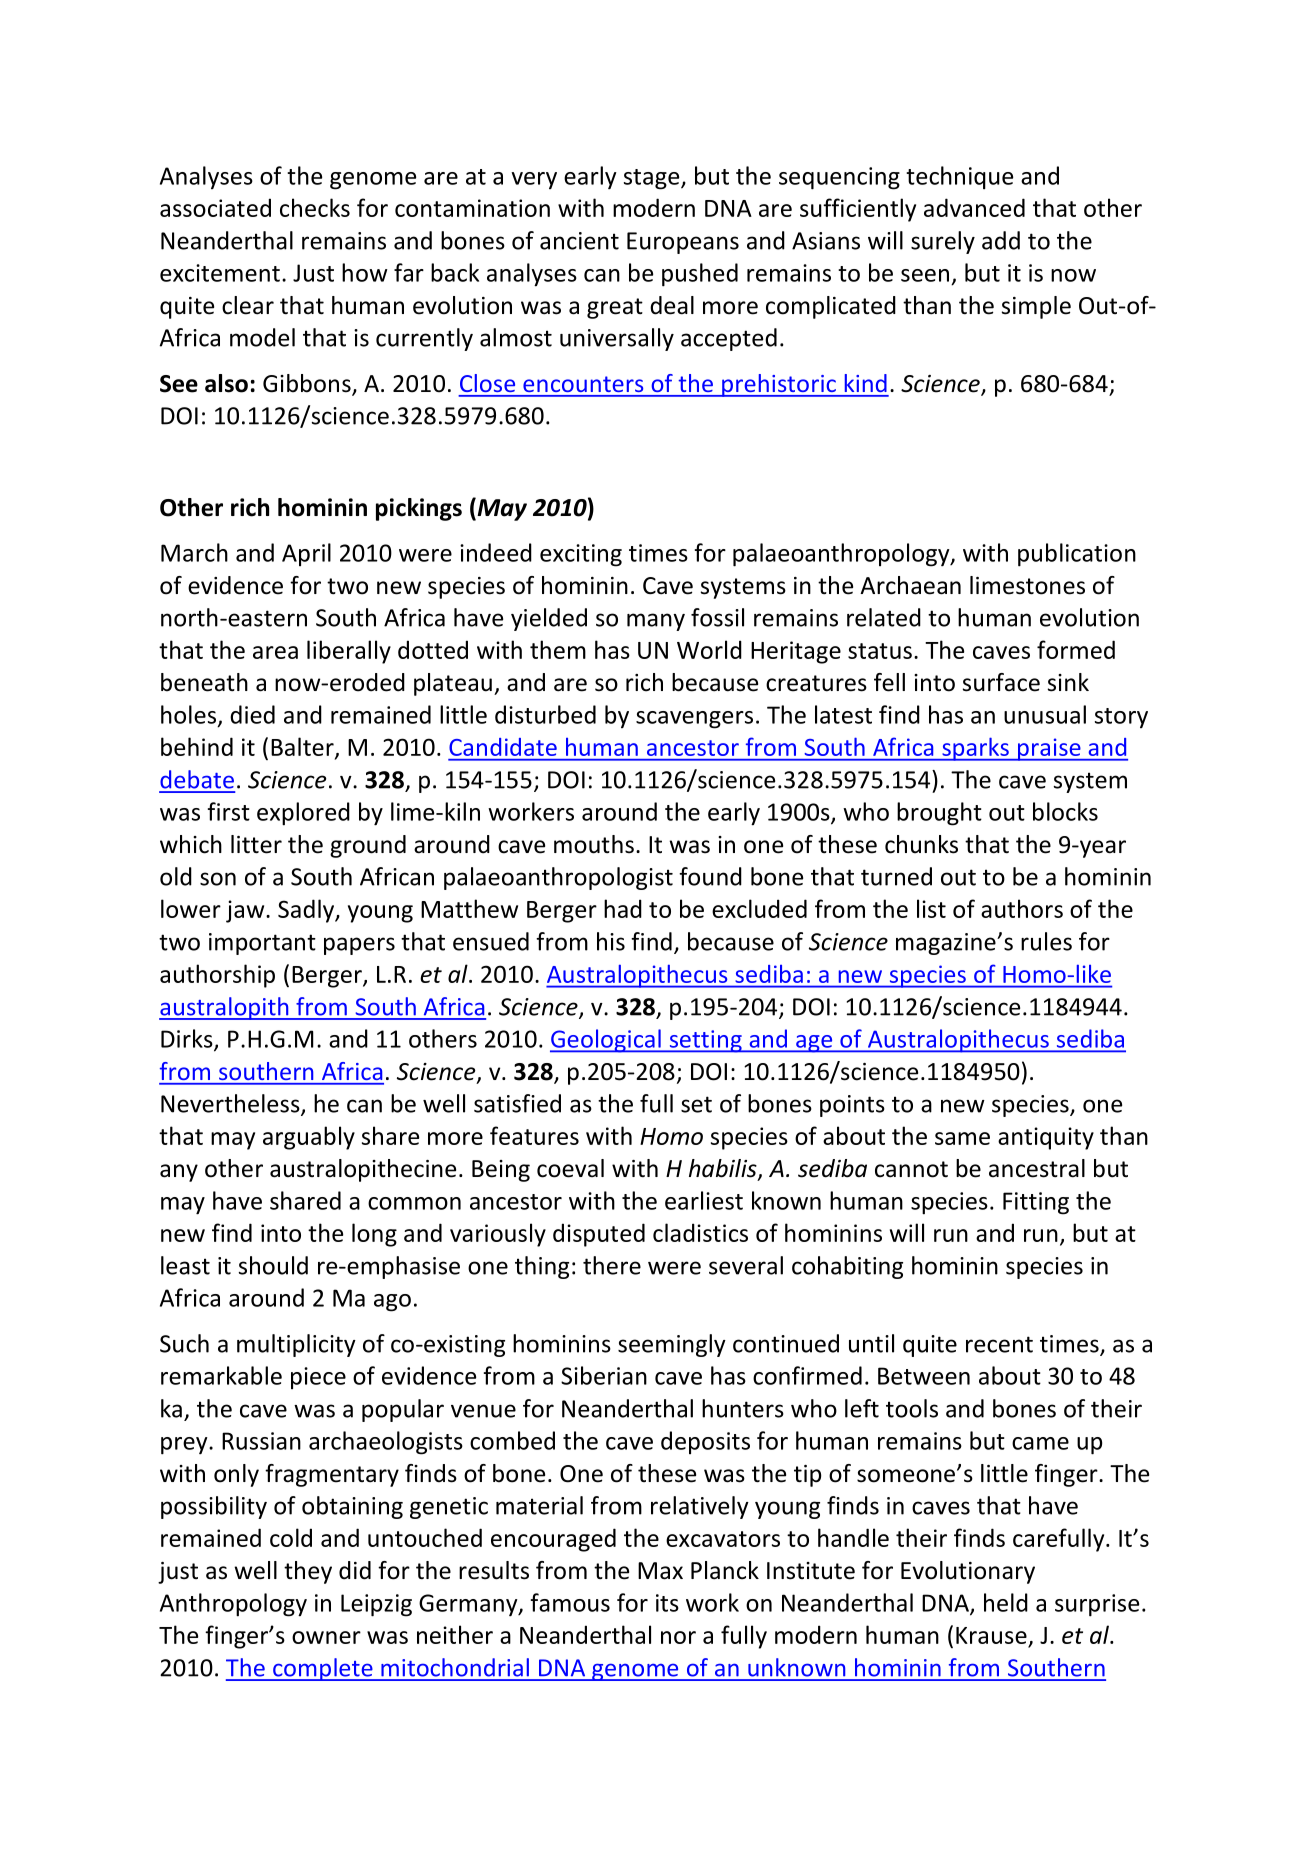 The width and height of the document is (1316, 1862). I want to click on owner, so click(326, 1637).
